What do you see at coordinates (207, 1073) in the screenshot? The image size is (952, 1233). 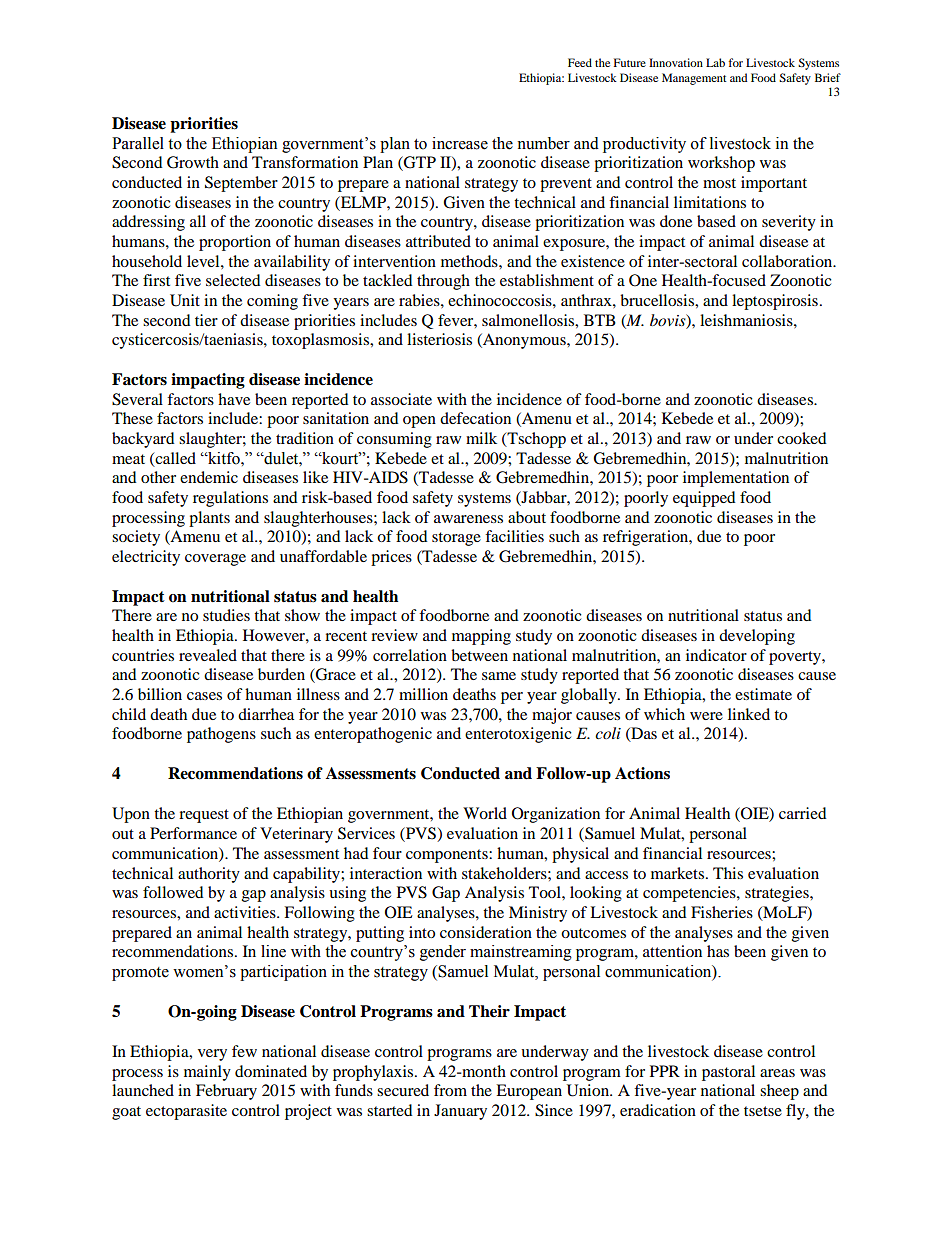 I see `mainly` at bounding box center [207, 1073].
